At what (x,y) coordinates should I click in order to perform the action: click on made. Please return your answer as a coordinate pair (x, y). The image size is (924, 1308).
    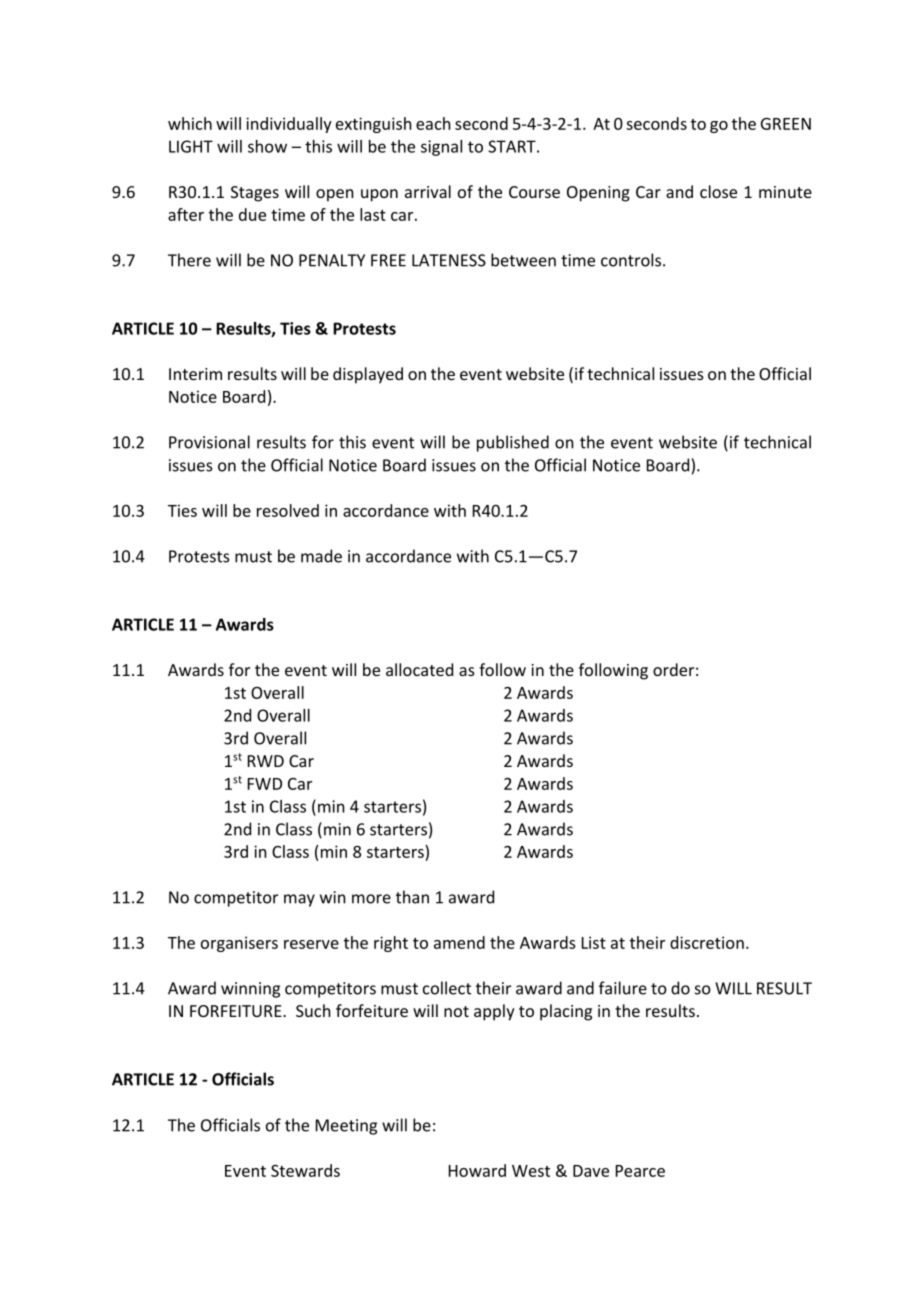
    Looking at the image, I should click on (321, 556).
